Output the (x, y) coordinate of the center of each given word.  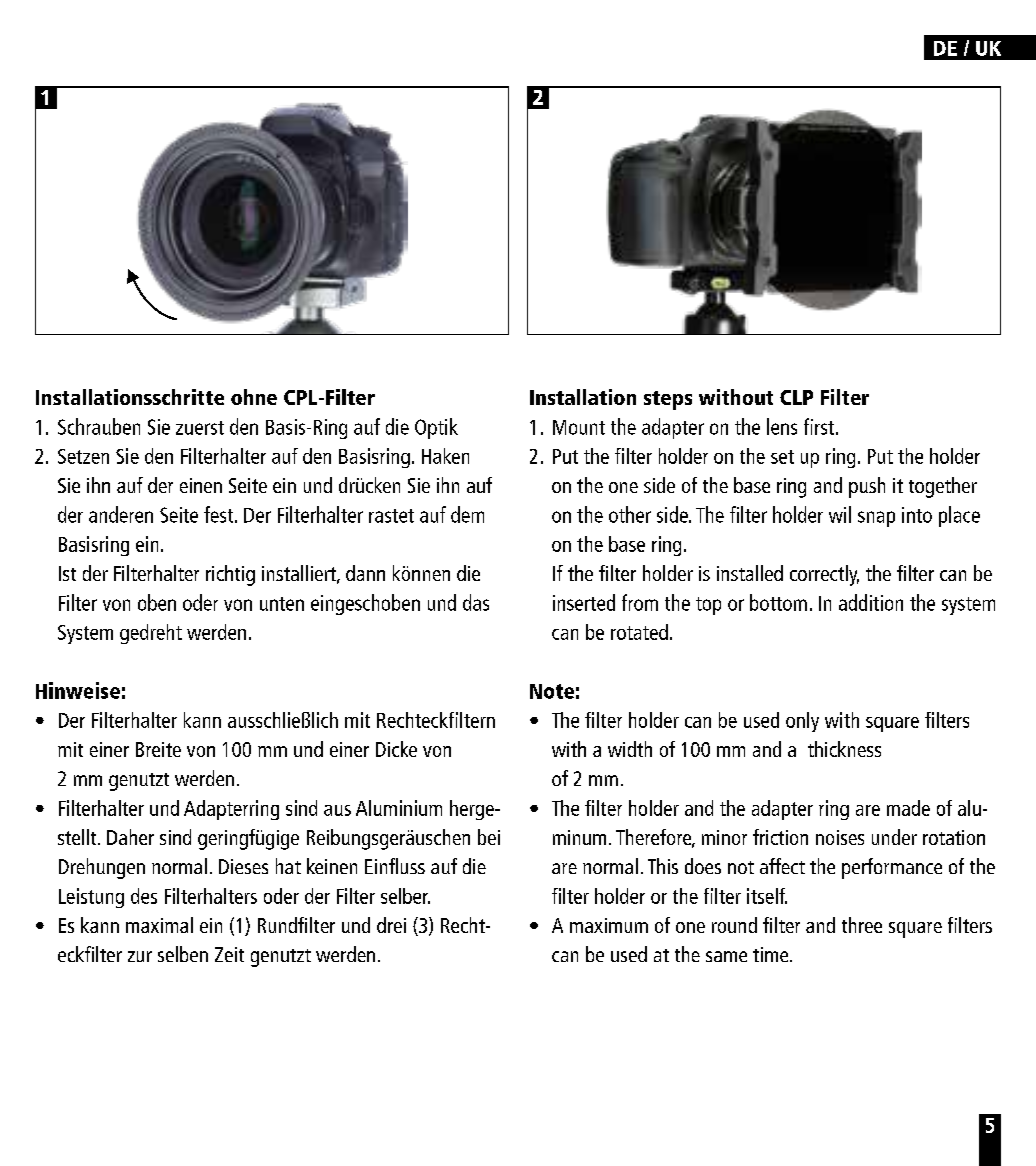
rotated (639, 632)
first (820, 426)
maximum (609, 925)
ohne (254, 397)
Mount (579, 427)
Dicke (396, 749)
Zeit (229, 954)
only (802, 722)
